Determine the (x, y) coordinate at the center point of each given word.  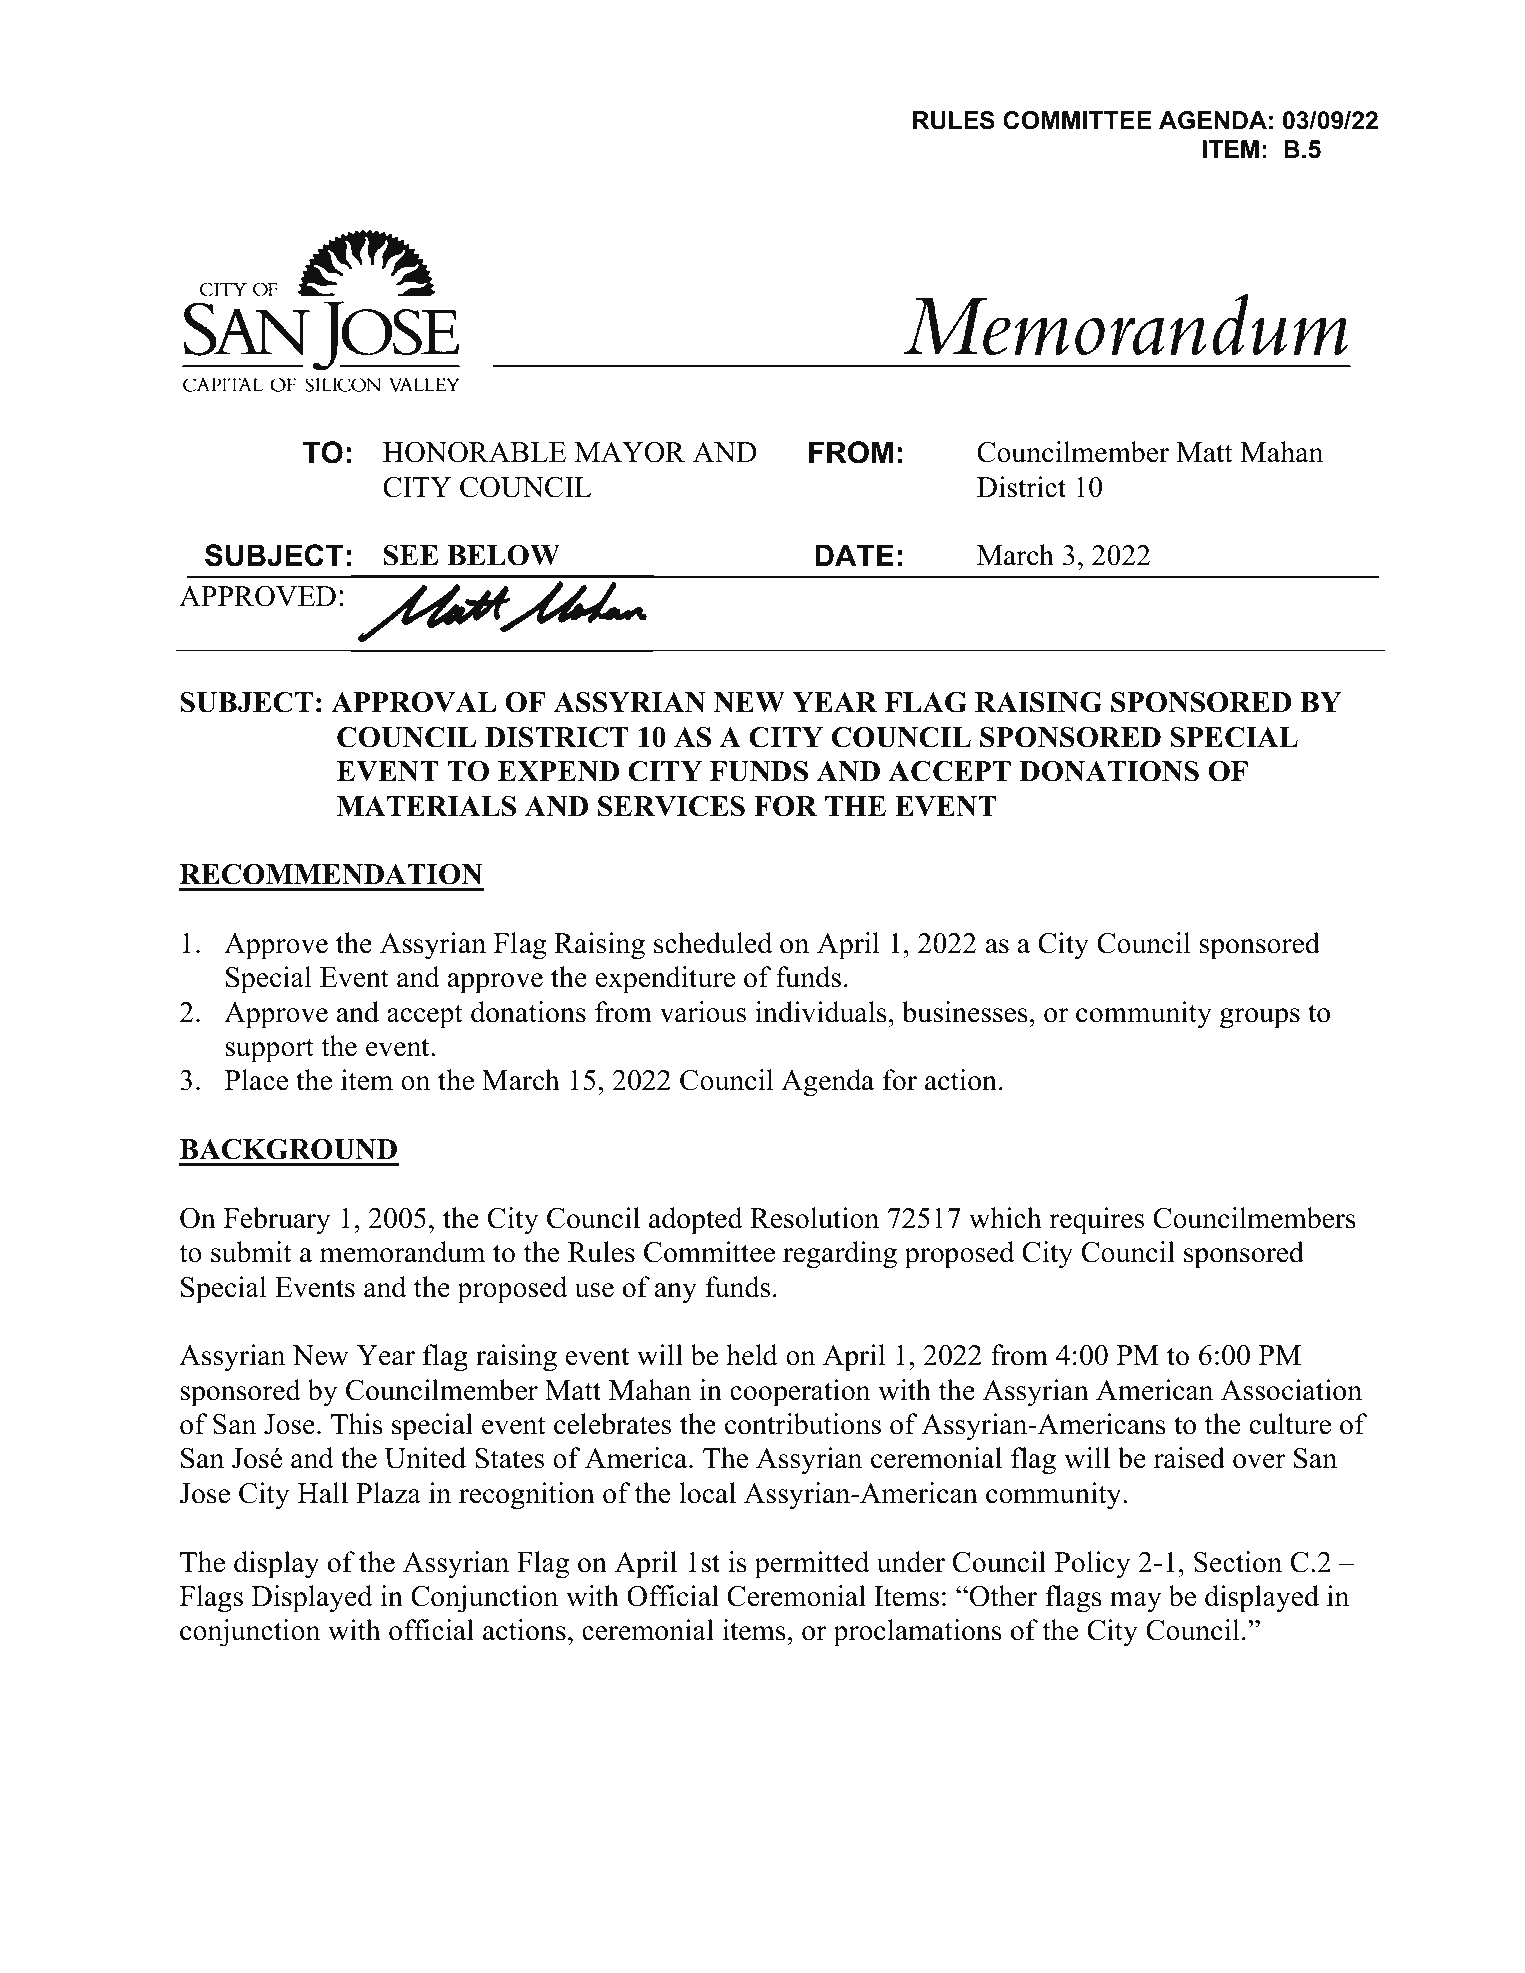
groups (1260, 1018)
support (269, 1050)
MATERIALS (426, 806)
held (752, 1355)
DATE (854, 555)
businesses (965, 1012)
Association (1291, 1390)
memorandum (402, 1252)
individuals (821, 1012)
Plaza (388, 1493)
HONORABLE (474, 452)
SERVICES (671, 806)
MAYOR (630, 452)
